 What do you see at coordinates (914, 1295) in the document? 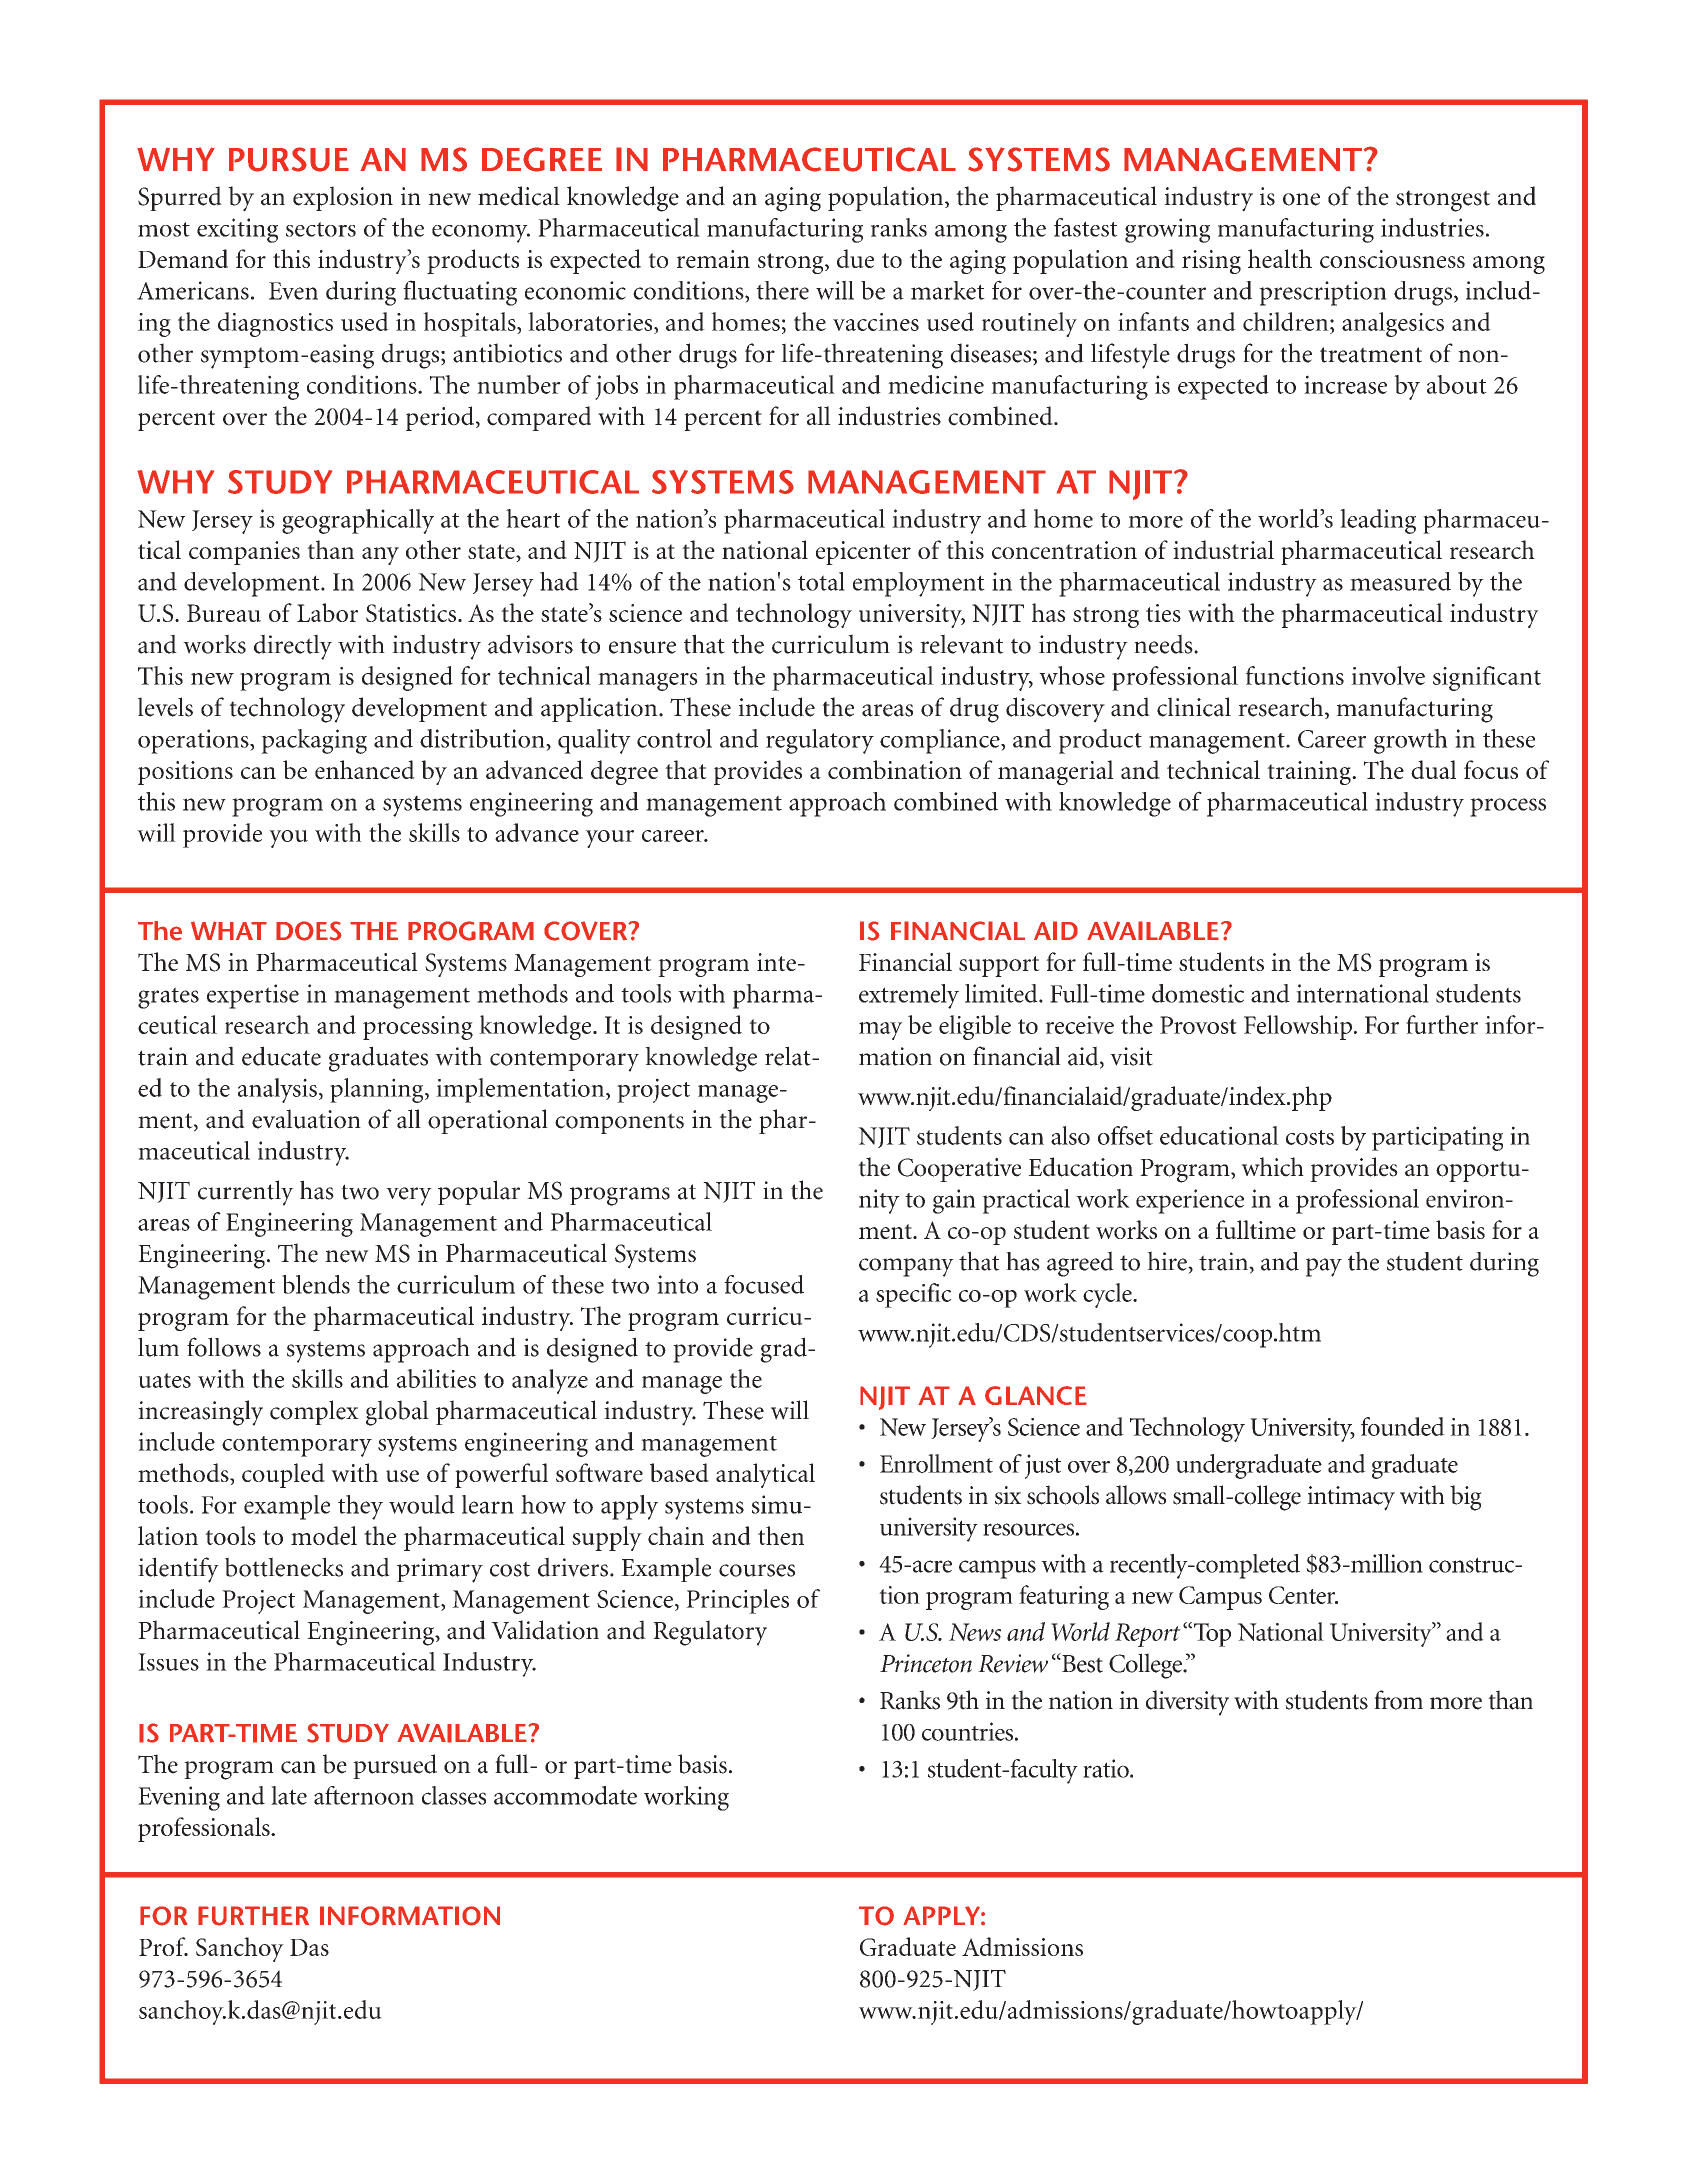
I see `specific` at bounding box center [914, 1295].
